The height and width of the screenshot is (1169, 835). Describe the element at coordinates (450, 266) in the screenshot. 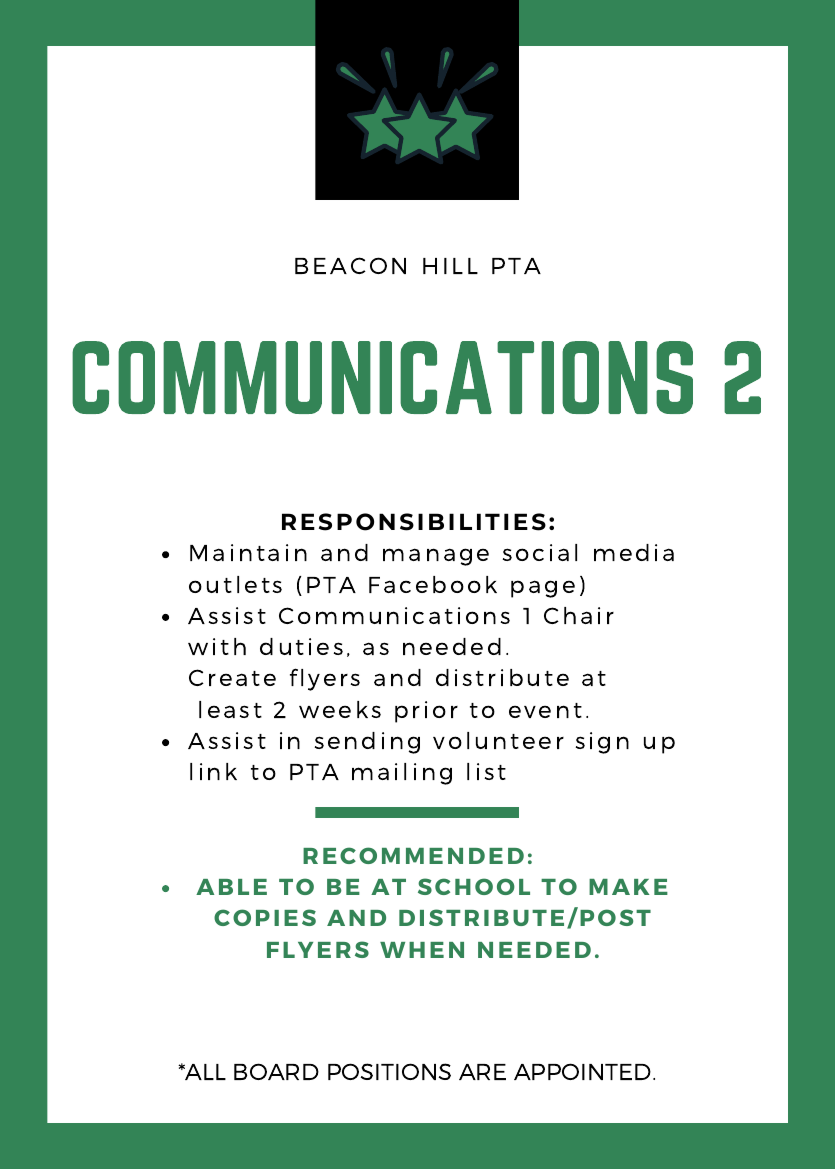

I see `HILL` at that location.
